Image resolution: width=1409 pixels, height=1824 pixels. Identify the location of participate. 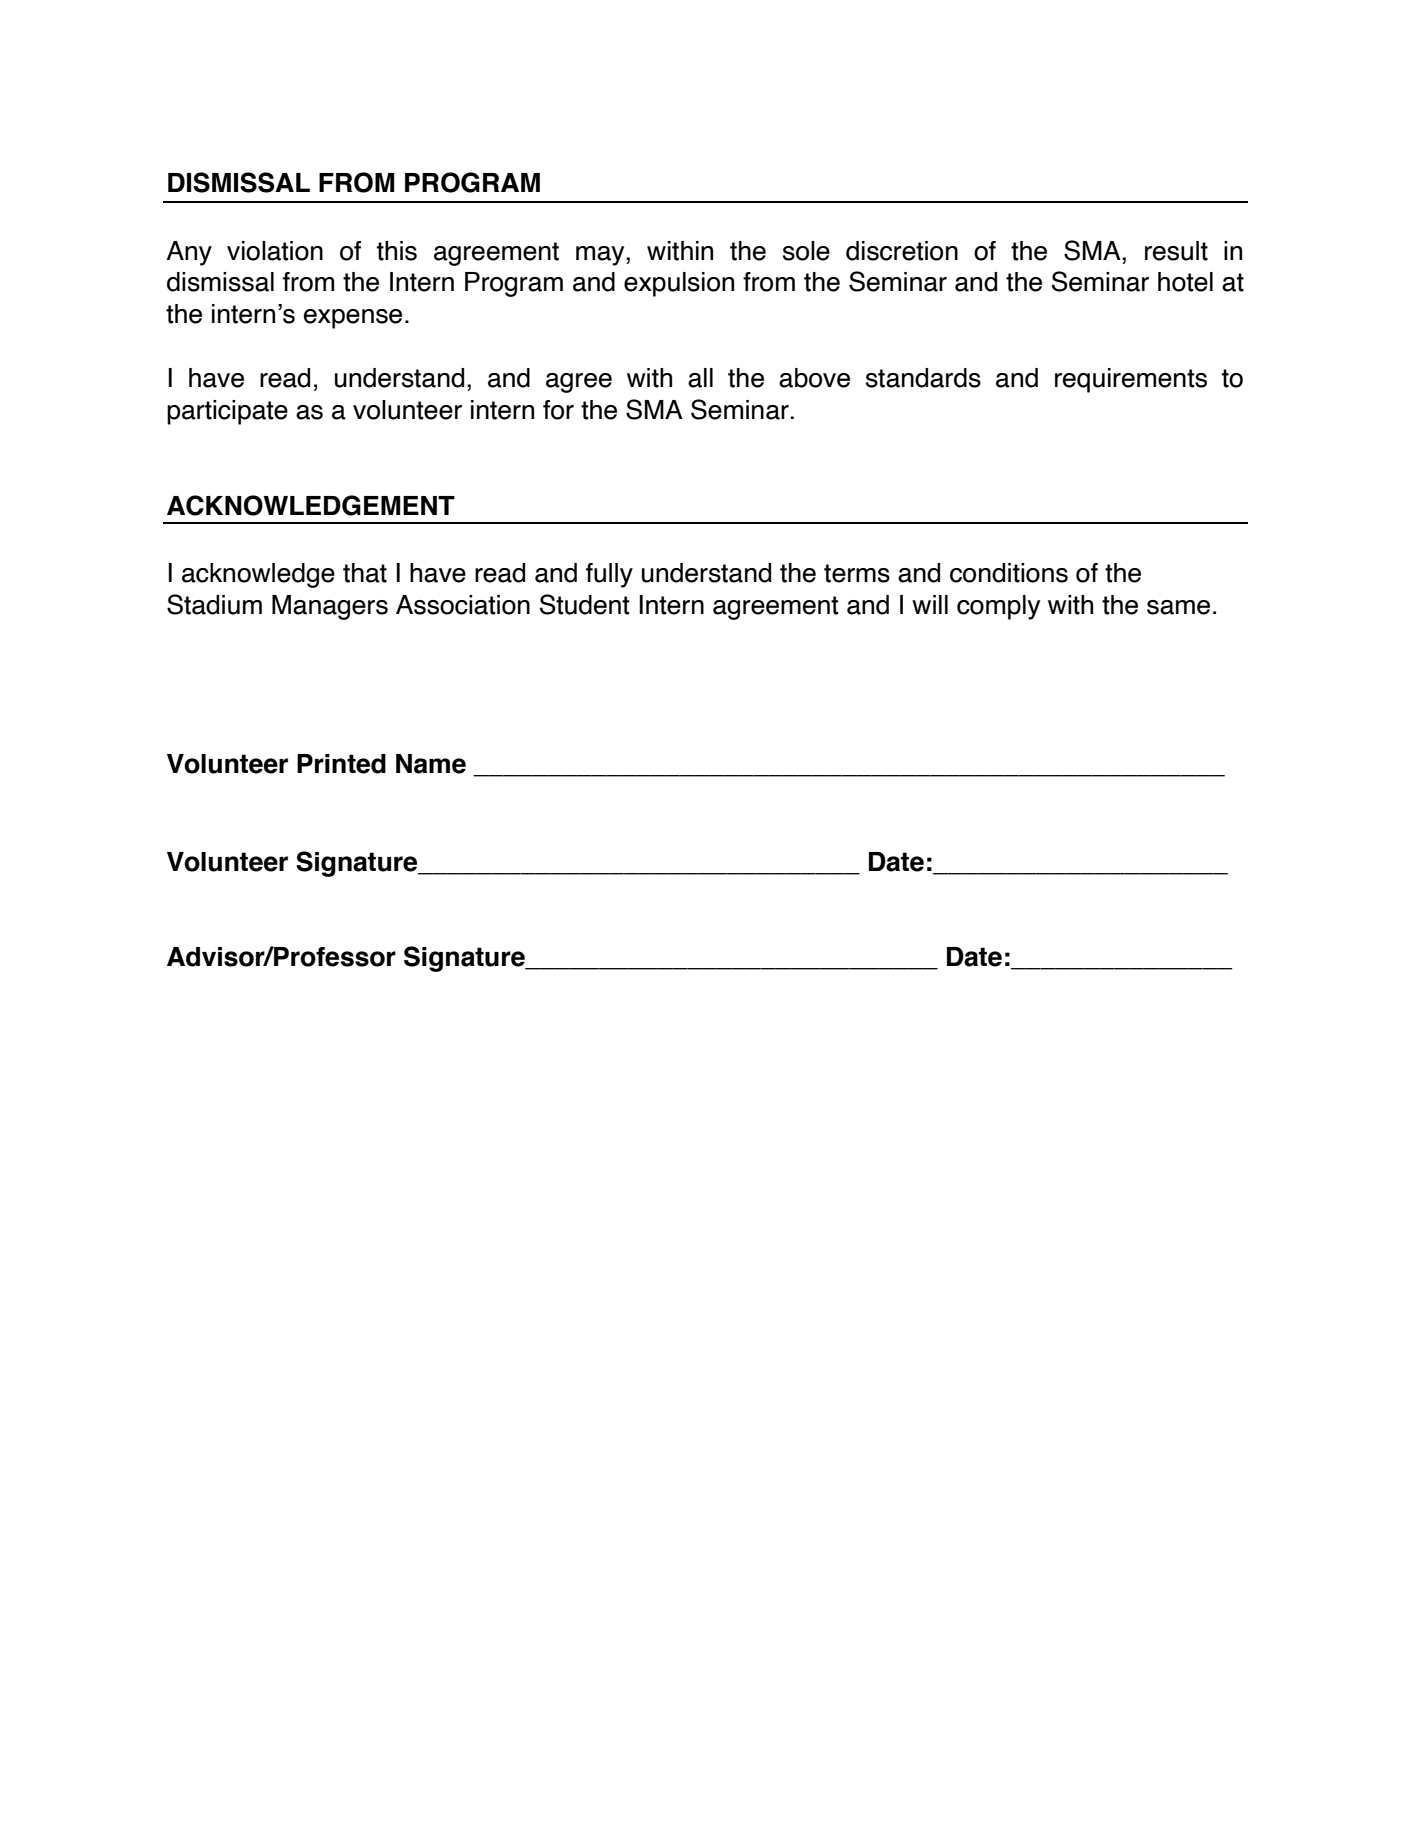
(227, 412).
